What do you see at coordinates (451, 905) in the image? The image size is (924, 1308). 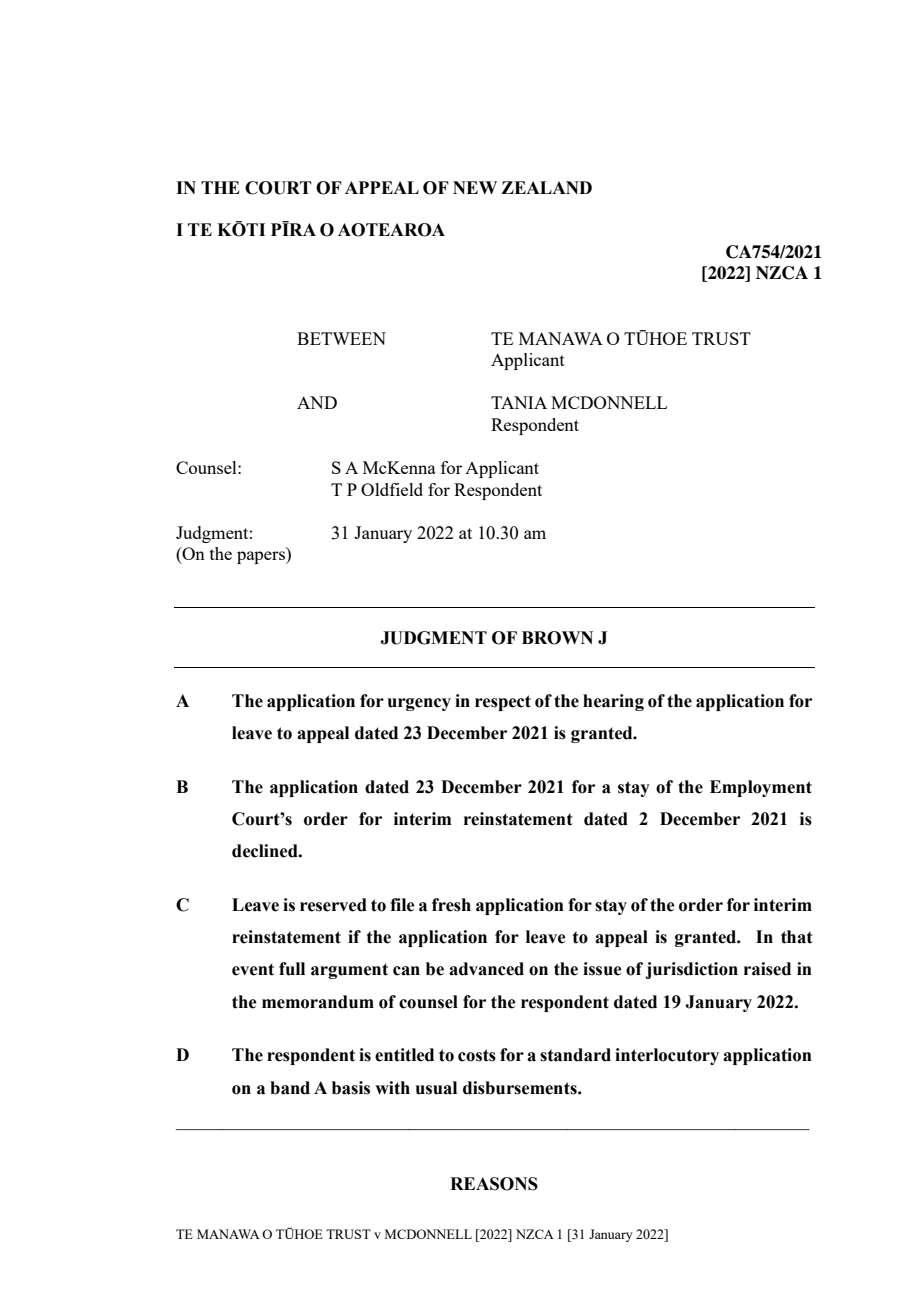 I see `fresh` at bounding box center [451, 905].
